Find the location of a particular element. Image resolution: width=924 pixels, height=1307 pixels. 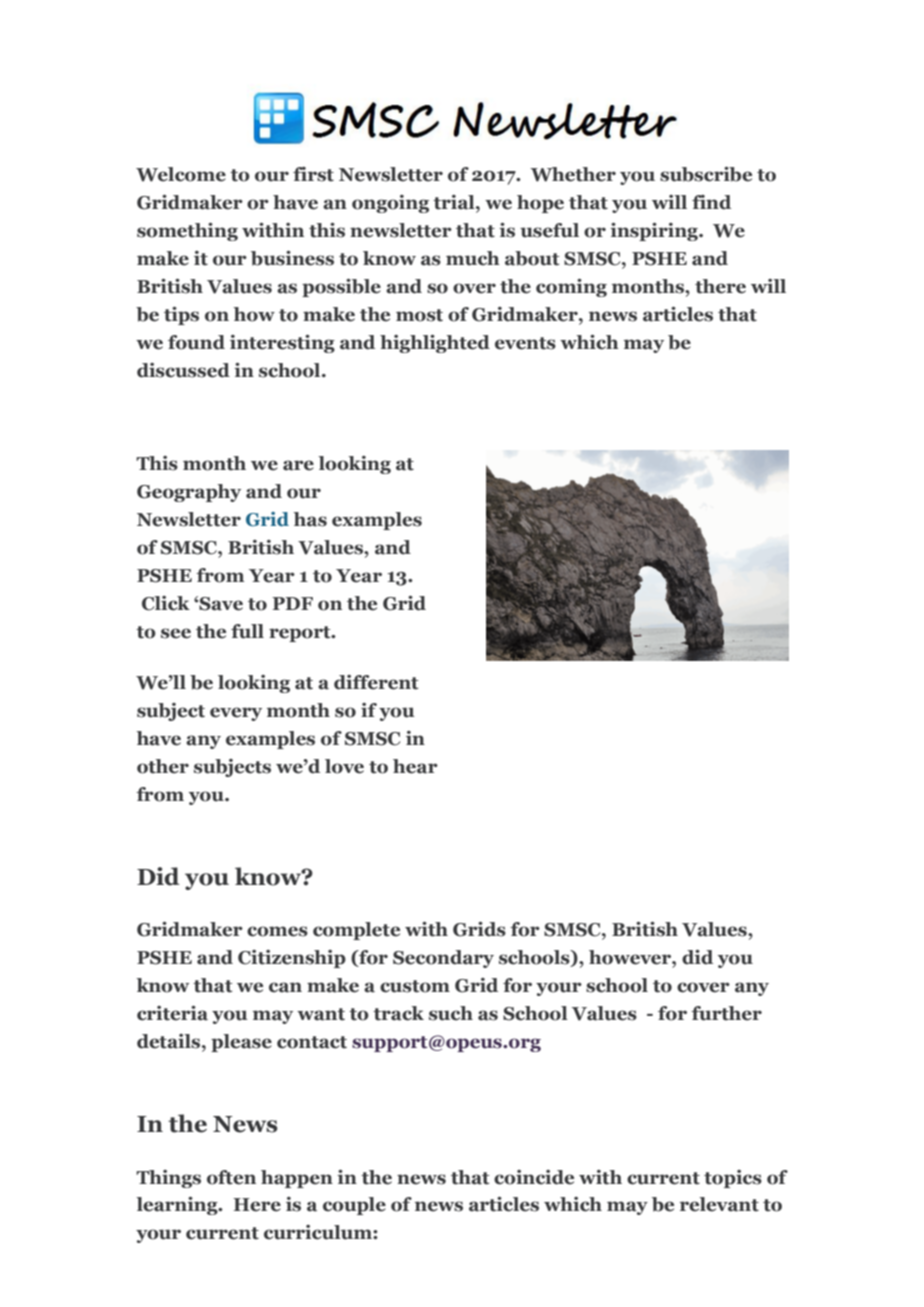

further is located at coordinates (726, 1013).
